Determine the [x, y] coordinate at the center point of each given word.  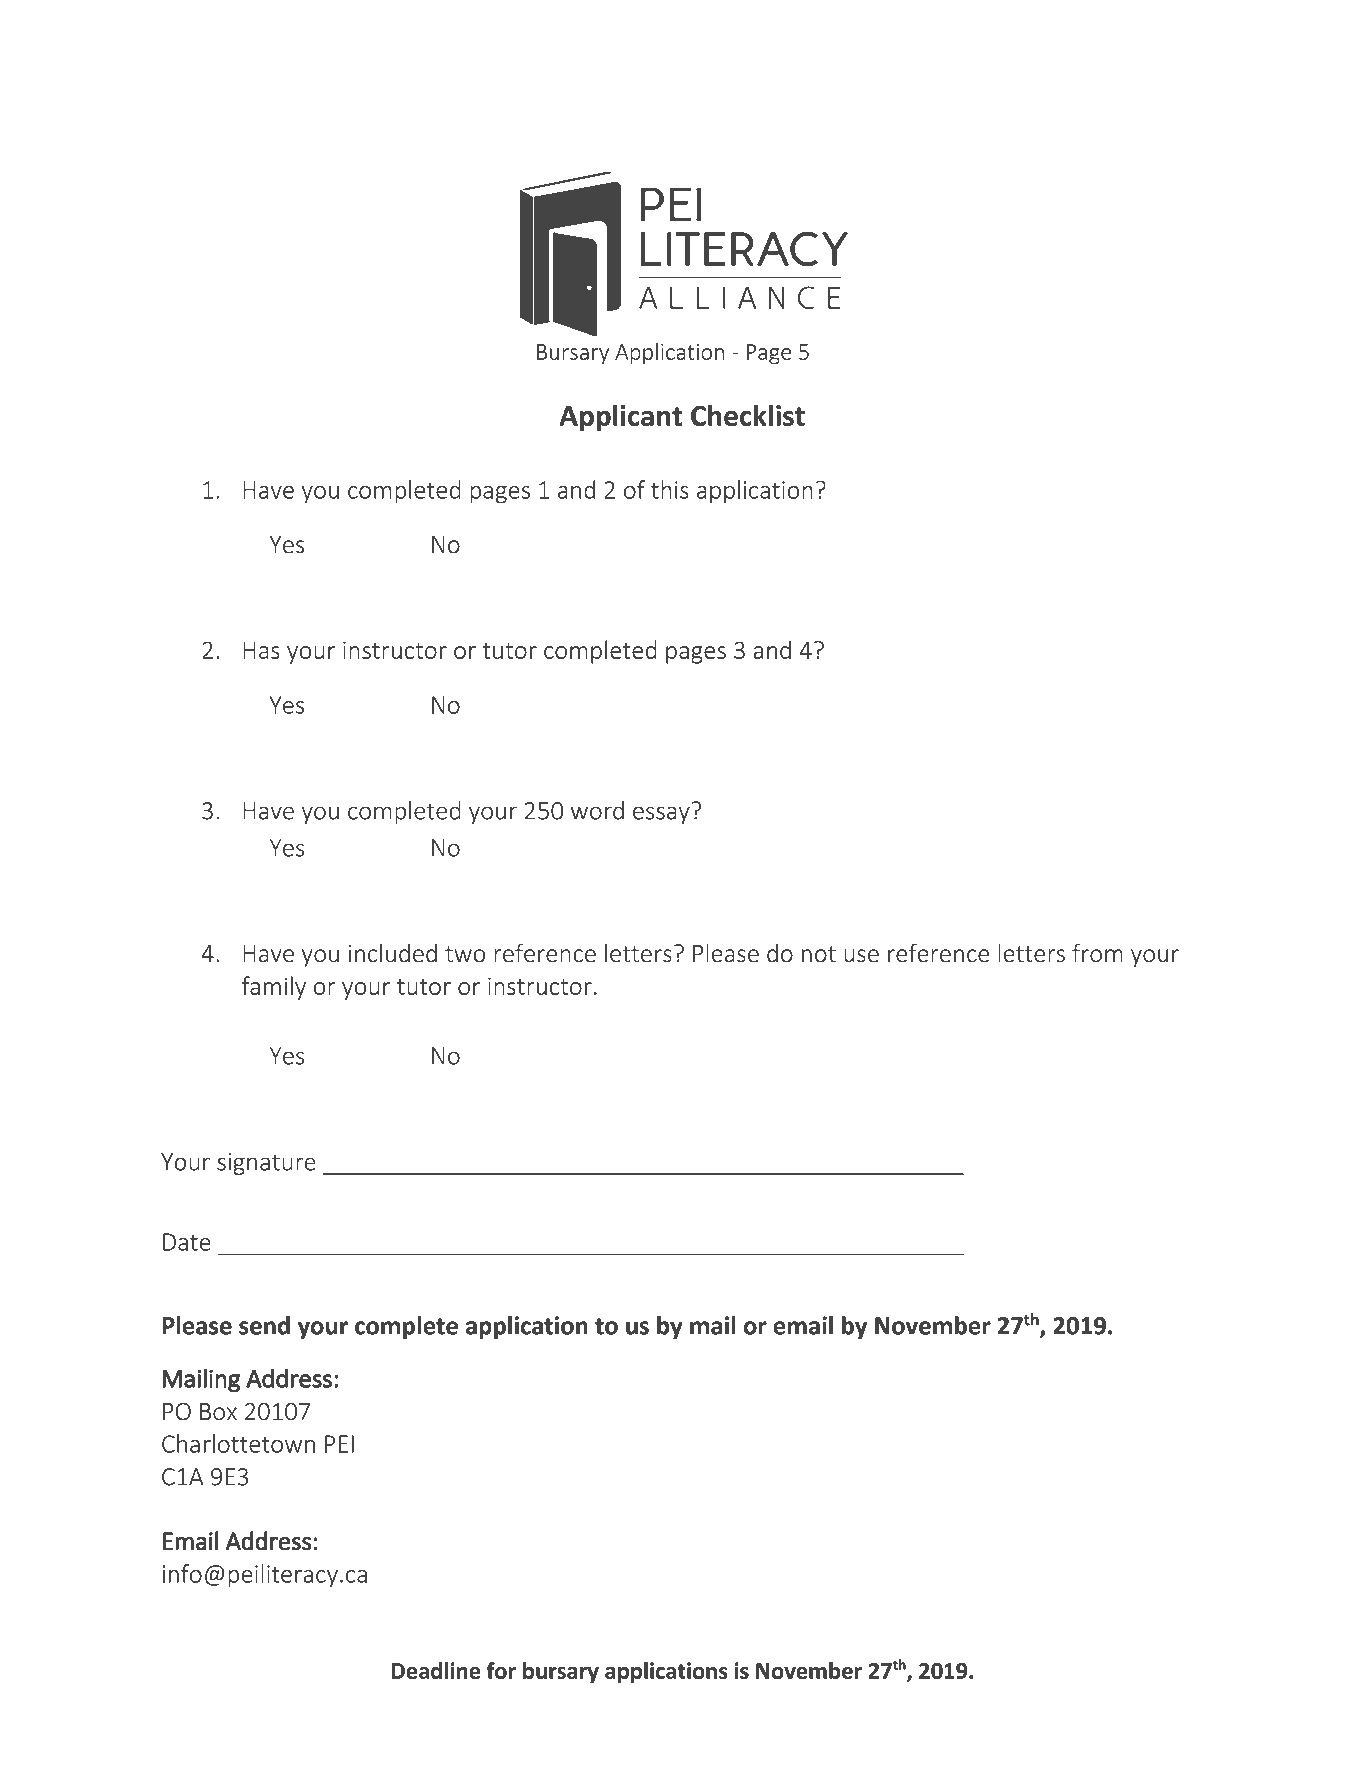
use [861, 956]
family [274, 988]
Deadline [436, 1670]
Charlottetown [238, 1443]
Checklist [748, 415]
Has [261, 650]
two [465, 954]
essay [661, 815]
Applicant [621, 418]
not [819, 954]
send [264, 1325]
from [1097, 953]
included [393, 953]
